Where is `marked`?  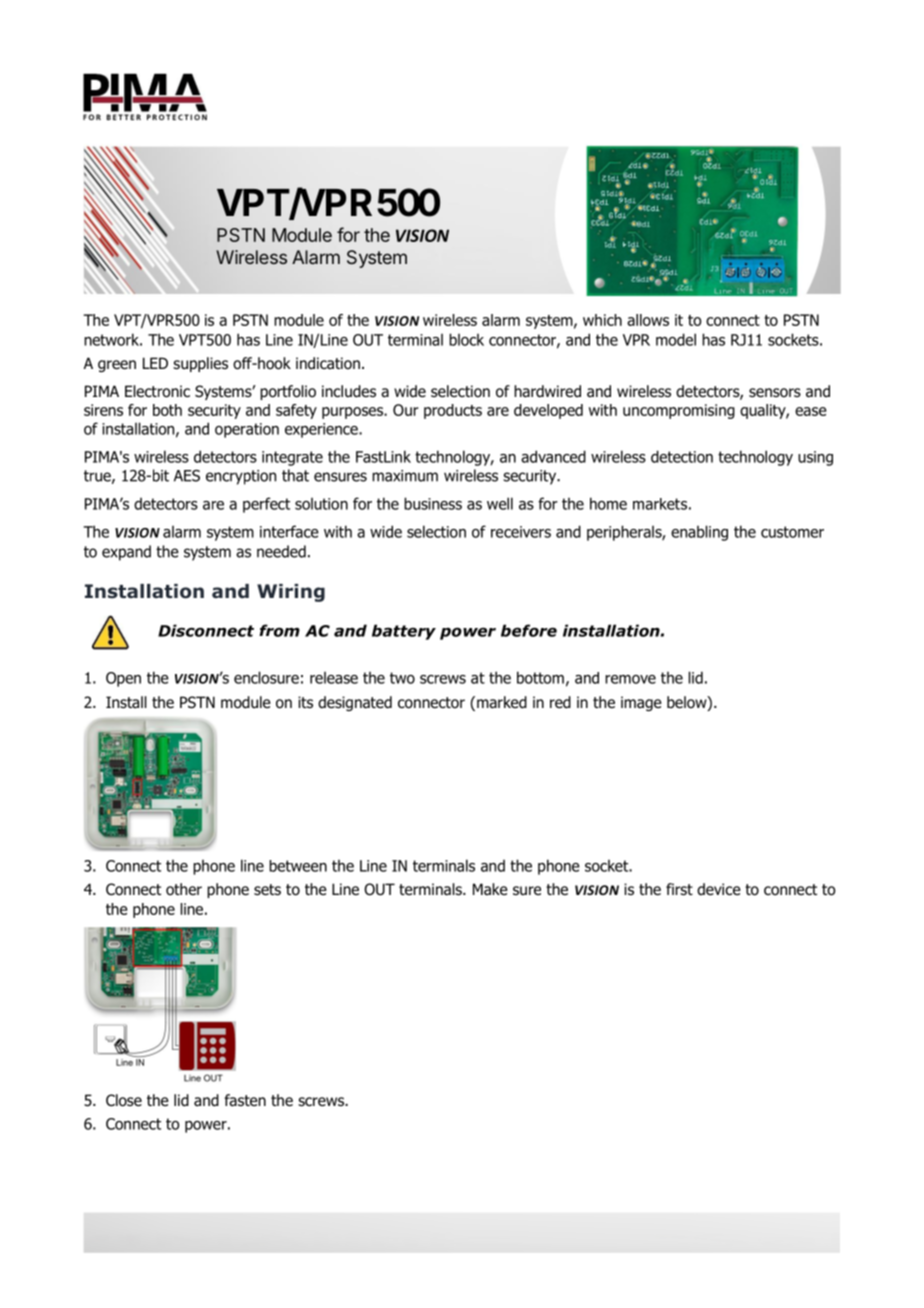
marked is located at coordinates (502, 702).
